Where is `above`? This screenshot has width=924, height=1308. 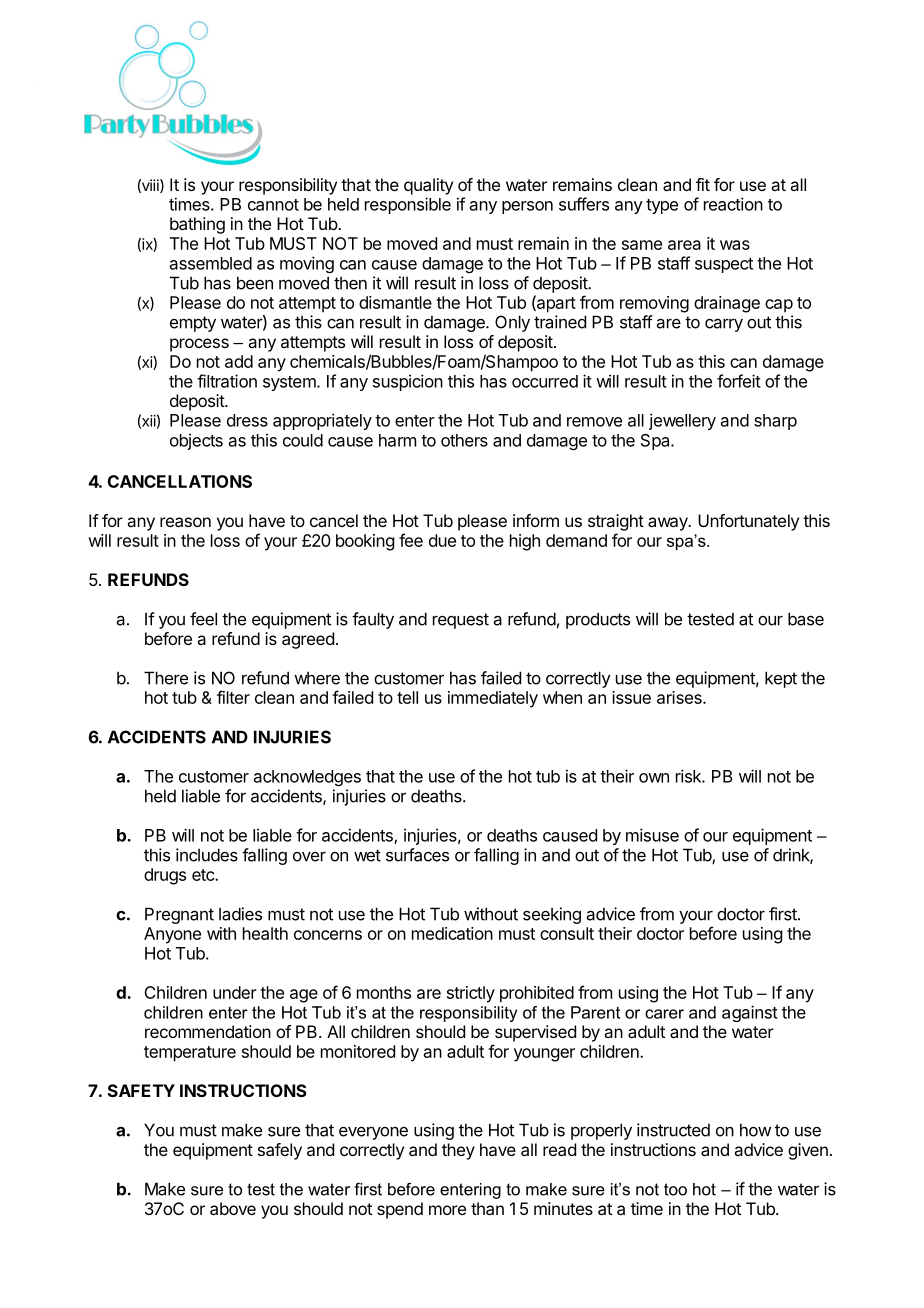
above is located at coordinates (233, 1208).
